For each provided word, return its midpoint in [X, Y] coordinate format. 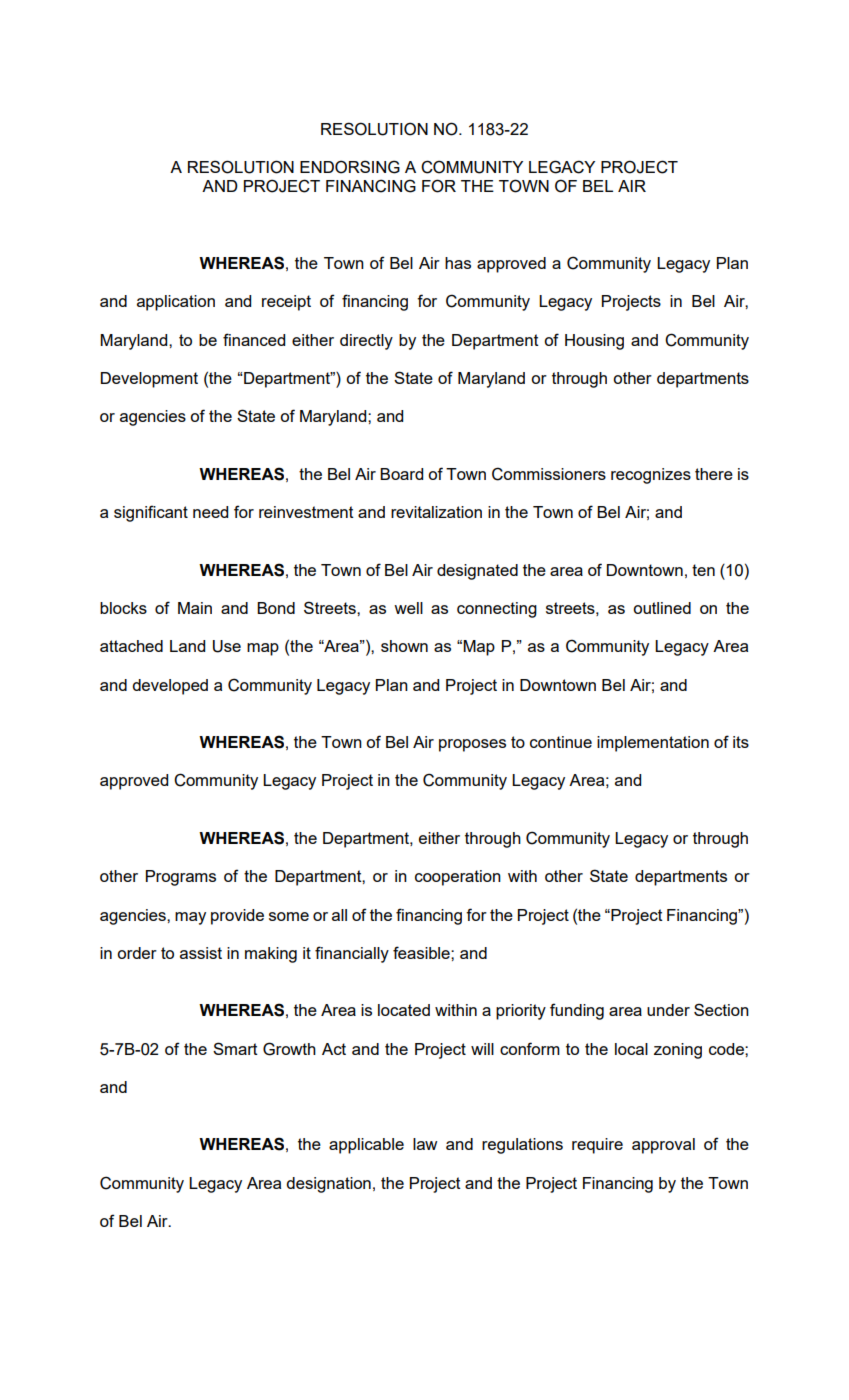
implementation [653, 744]
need [210, 512]
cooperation [458, 878]
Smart [235, 1048]
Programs [181, 878]
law [425, 1144]
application [176, 303]
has [458, 263]
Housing [594, 342]
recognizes [651, 476]
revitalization [436, 512]
